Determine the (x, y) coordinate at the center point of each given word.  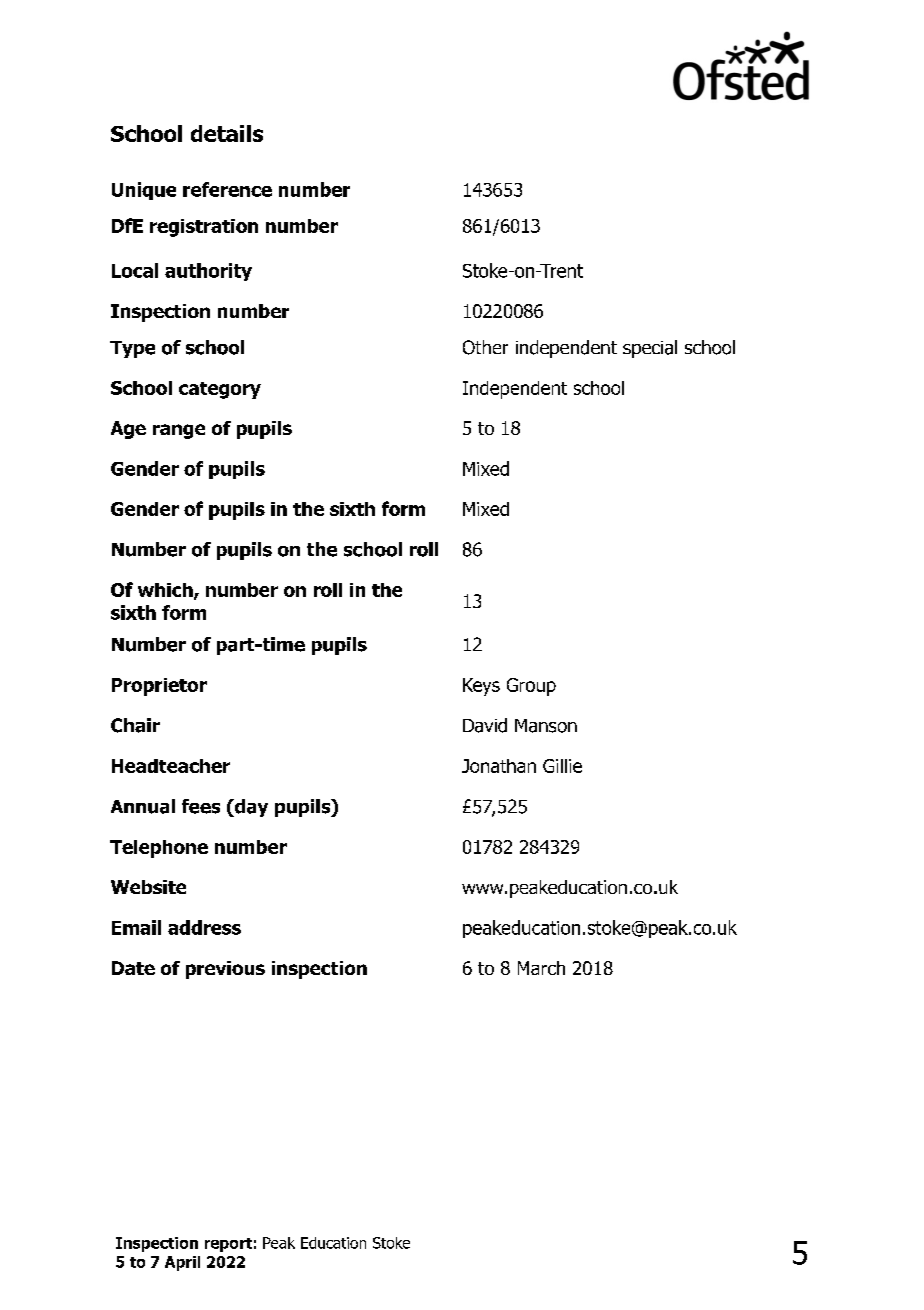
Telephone (159, 849)
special (650, 349)
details (227, 133)
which (166, 591)
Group (531, 687)
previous (225, 970)
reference (227, 189)
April (182, 1263)
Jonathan (499, 766)
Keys (481, 687)
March (541, 968)
